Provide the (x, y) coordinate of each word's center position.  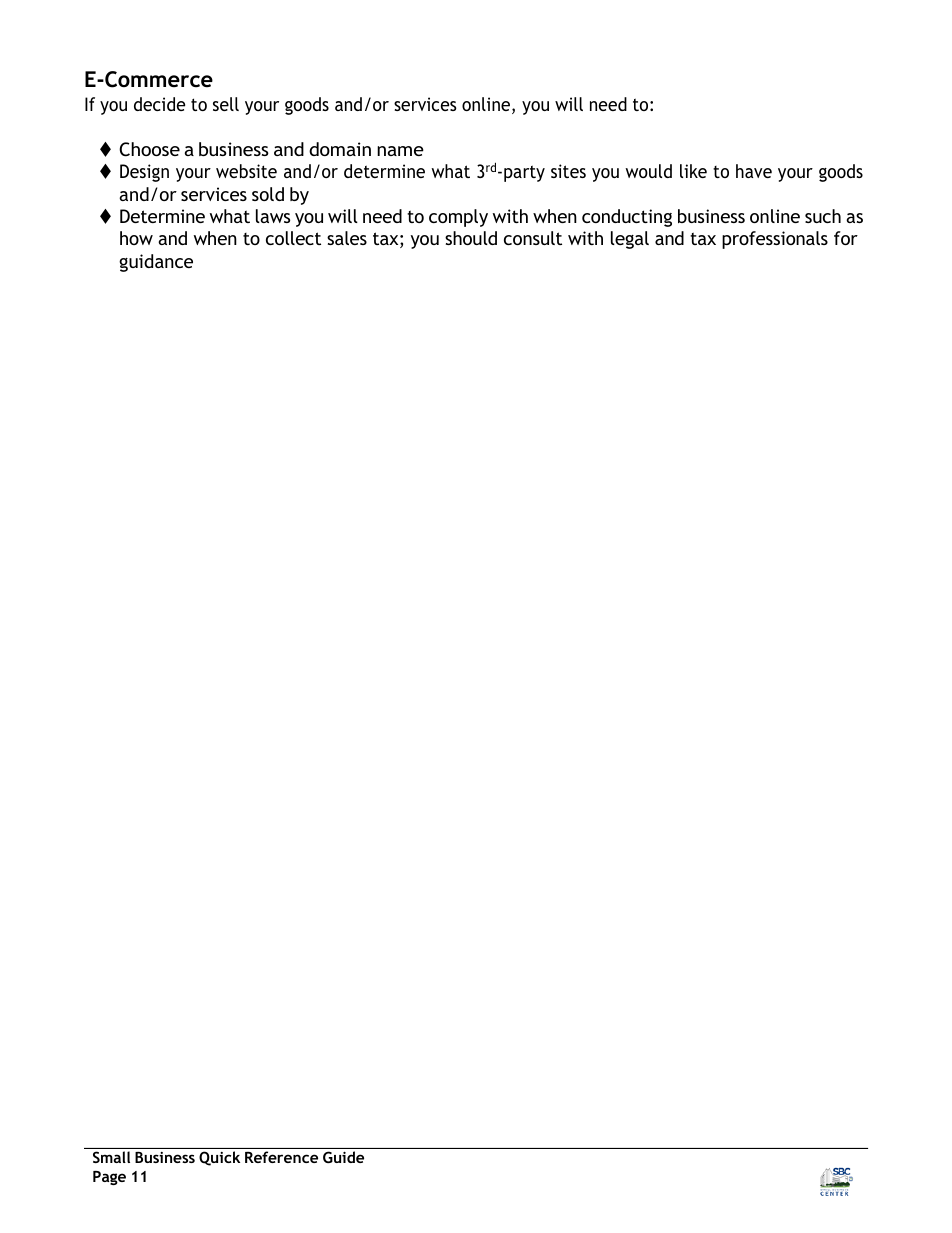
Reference (281, 1157)
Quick (219, 1158)
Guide (343, 1157)
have (754, 171)
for (846, 238)
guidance (156, 263)
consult (533, 238)
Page (109, 1178)
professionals (775, 240)
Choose (149, 149)
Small (111, 1157)
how (136, 238)
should (471, 238)
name (400, 151)
